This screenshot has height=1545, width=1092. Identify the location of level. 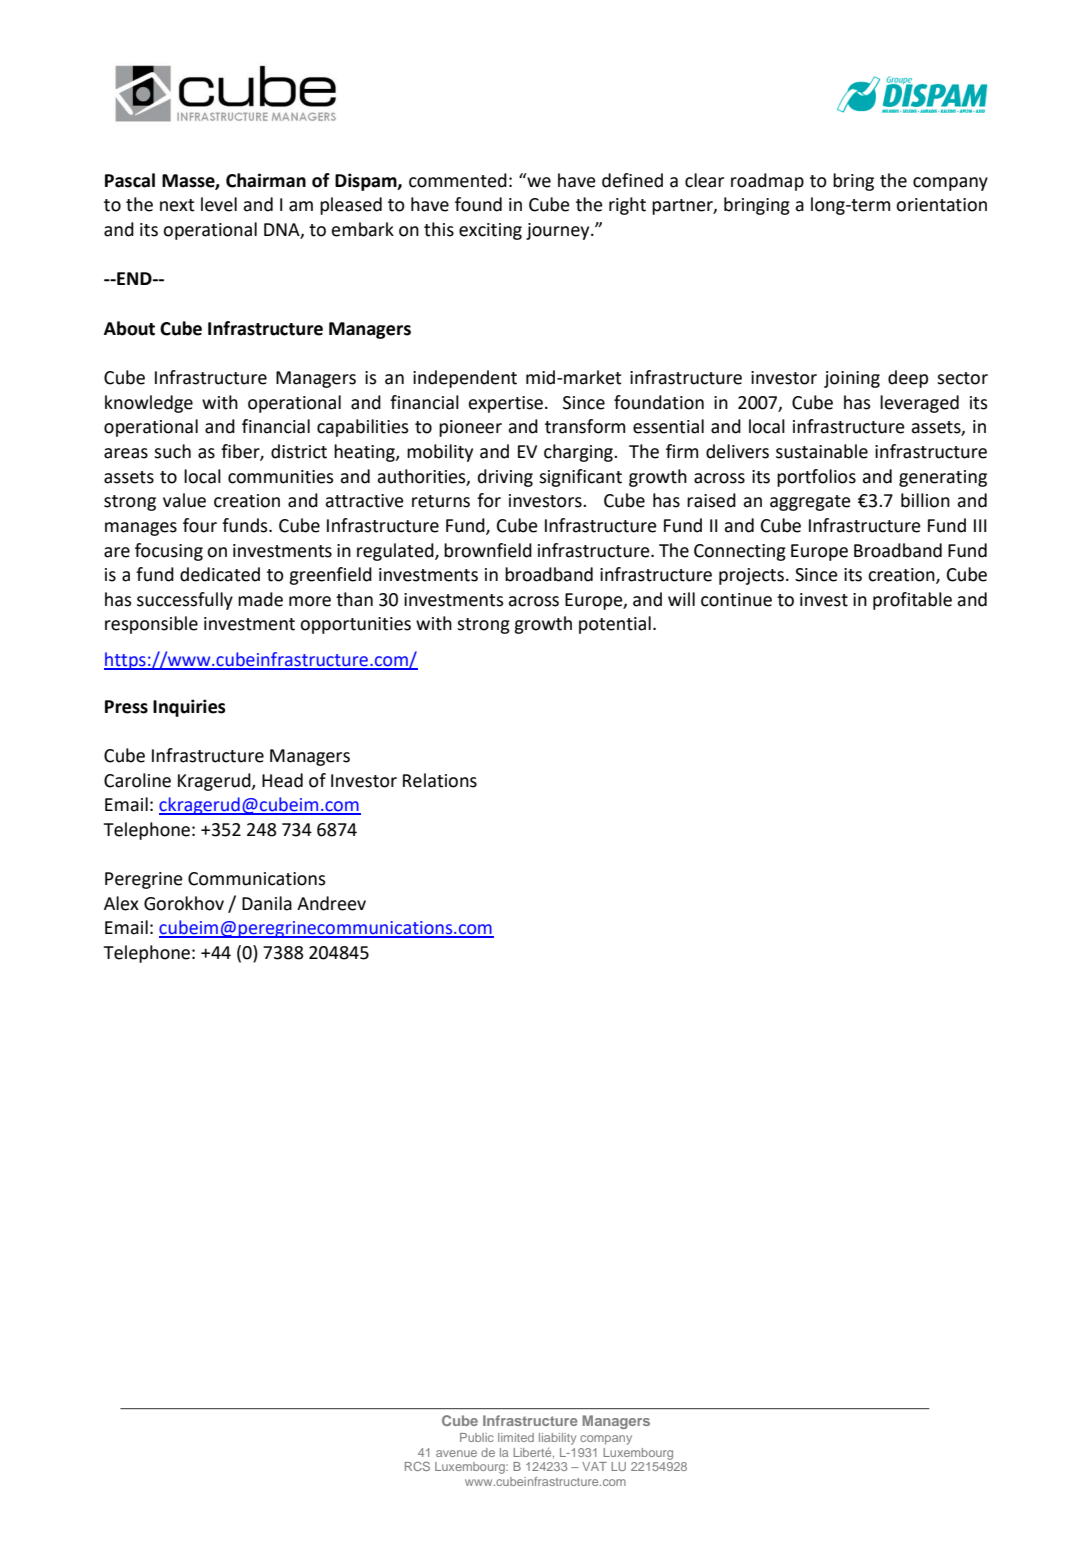
(219, 204).
